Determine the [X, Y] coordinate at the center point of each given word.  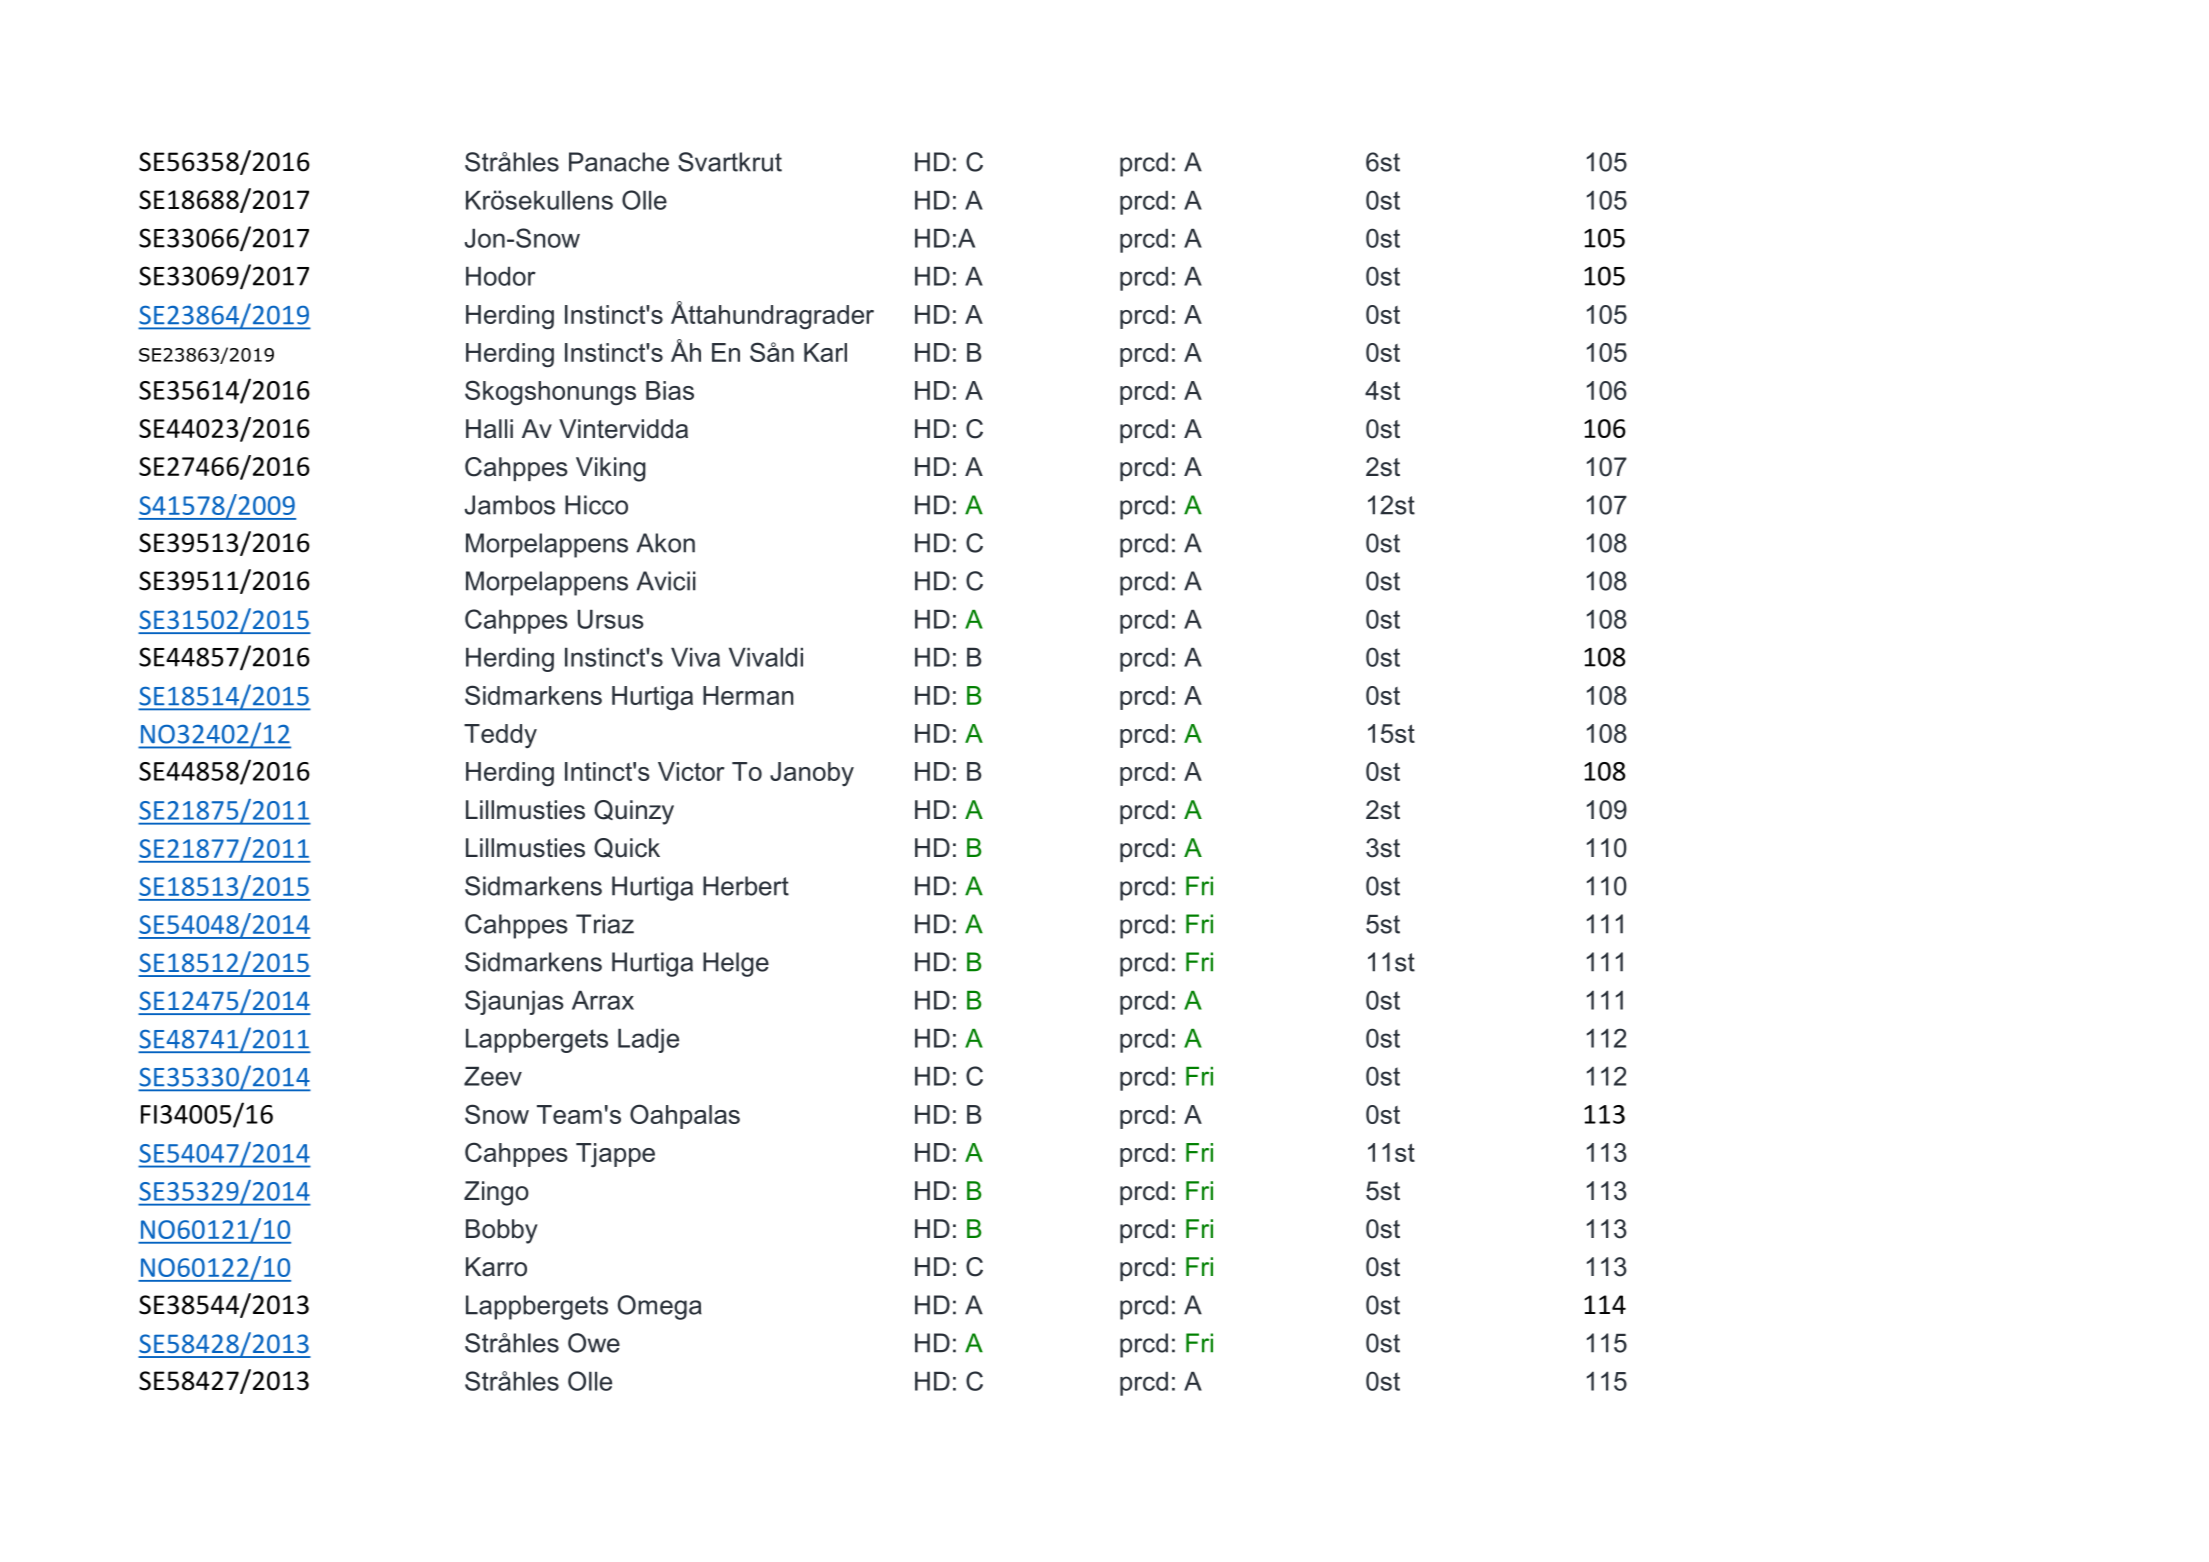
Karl [825, 352]
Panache [619, 162]
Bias [670, 390]
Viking [611, 469]
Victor [691, 771]
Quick [627, 848]
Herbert [746, 886]
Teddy [500, 736]
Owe [594, 1343]
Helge [736, 964]
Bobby [502, 1231]
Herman [748, 695]
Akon [665, 543]
